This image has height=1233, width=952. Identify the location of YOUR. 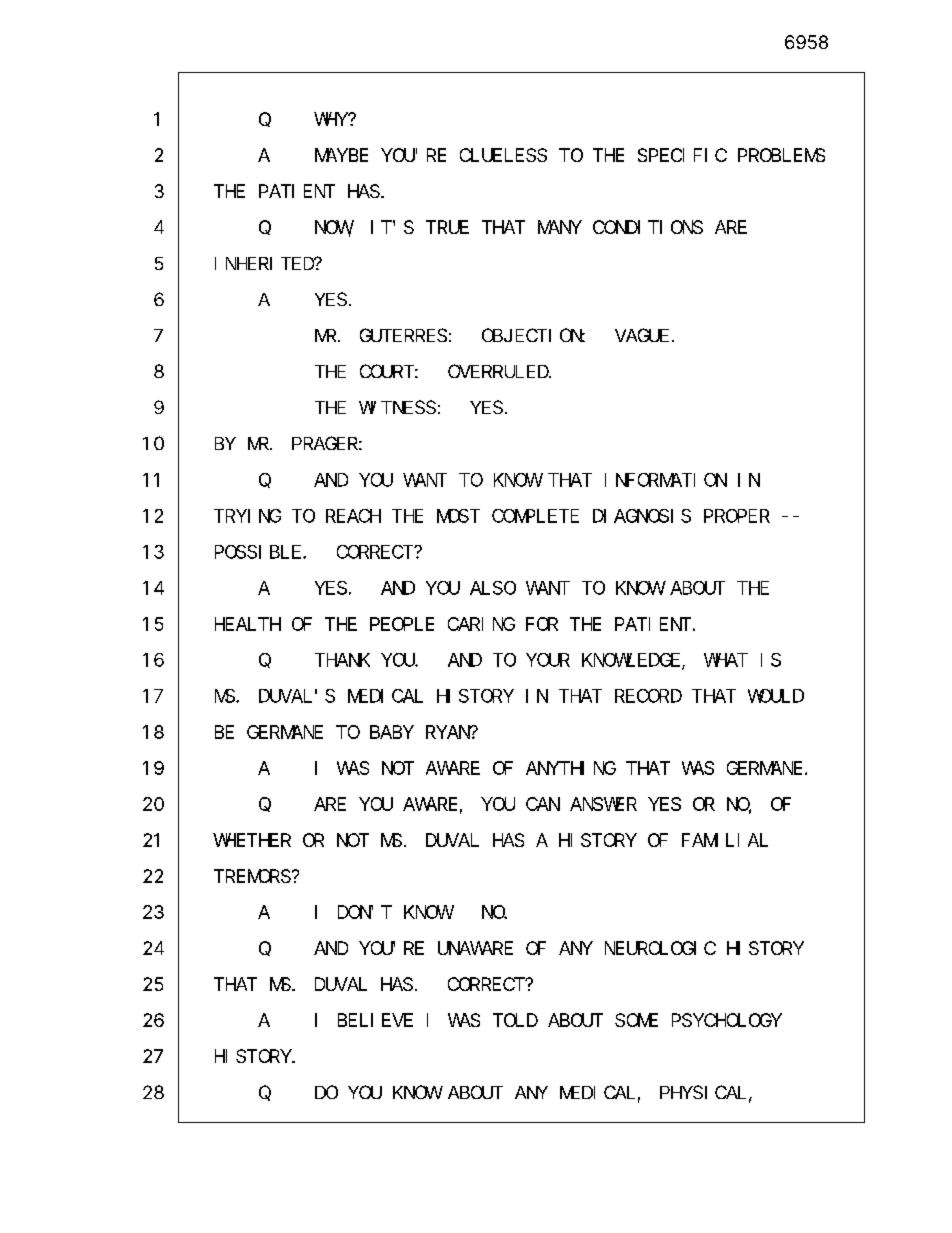
(548, 660).
